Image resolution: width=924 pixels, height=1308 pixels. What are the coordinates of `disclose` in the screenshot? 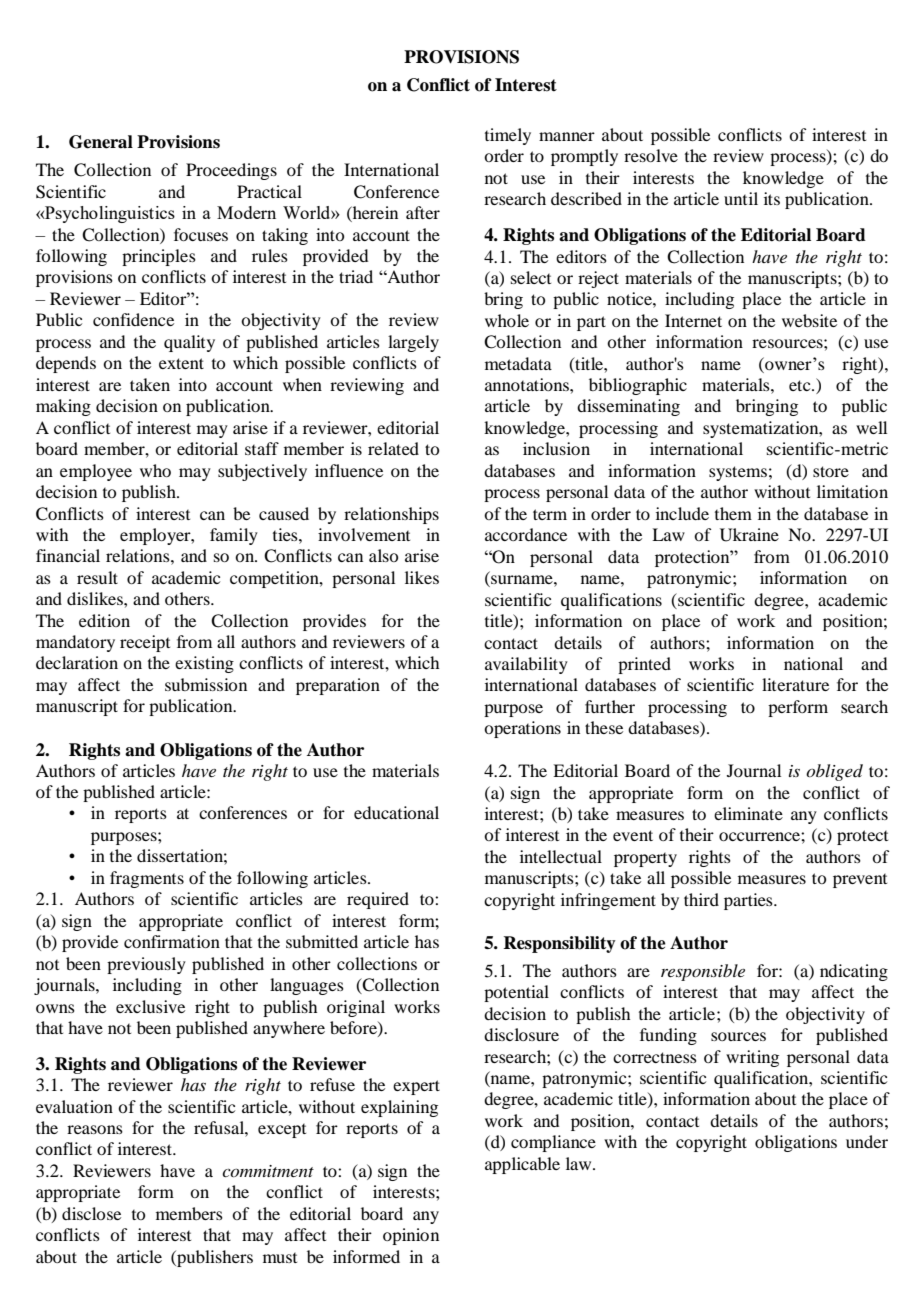 It's located at (91, 1213).
